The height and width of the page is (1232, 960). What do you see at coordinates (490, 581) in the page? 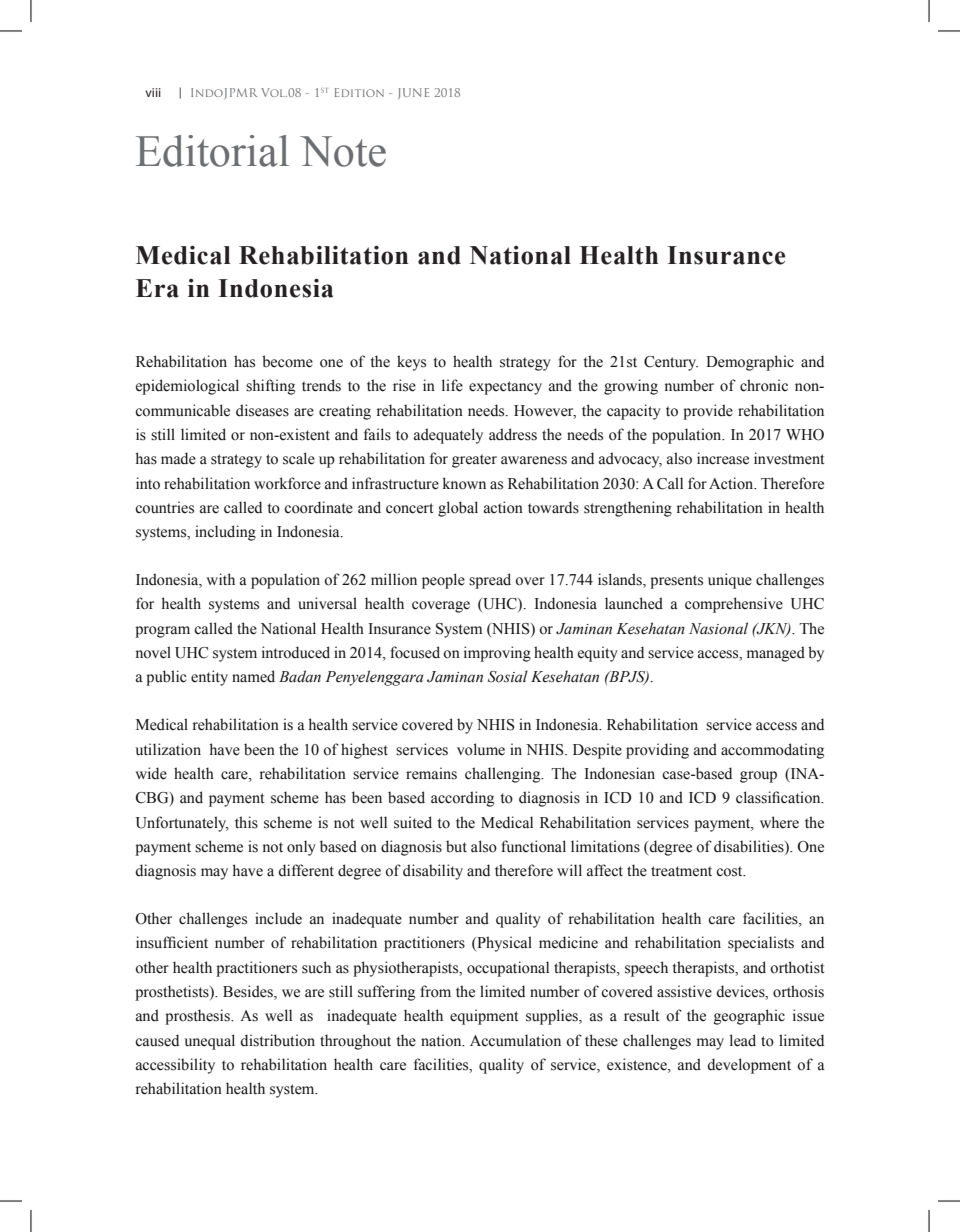
I see `spread` at bounding box center [490, 581].
